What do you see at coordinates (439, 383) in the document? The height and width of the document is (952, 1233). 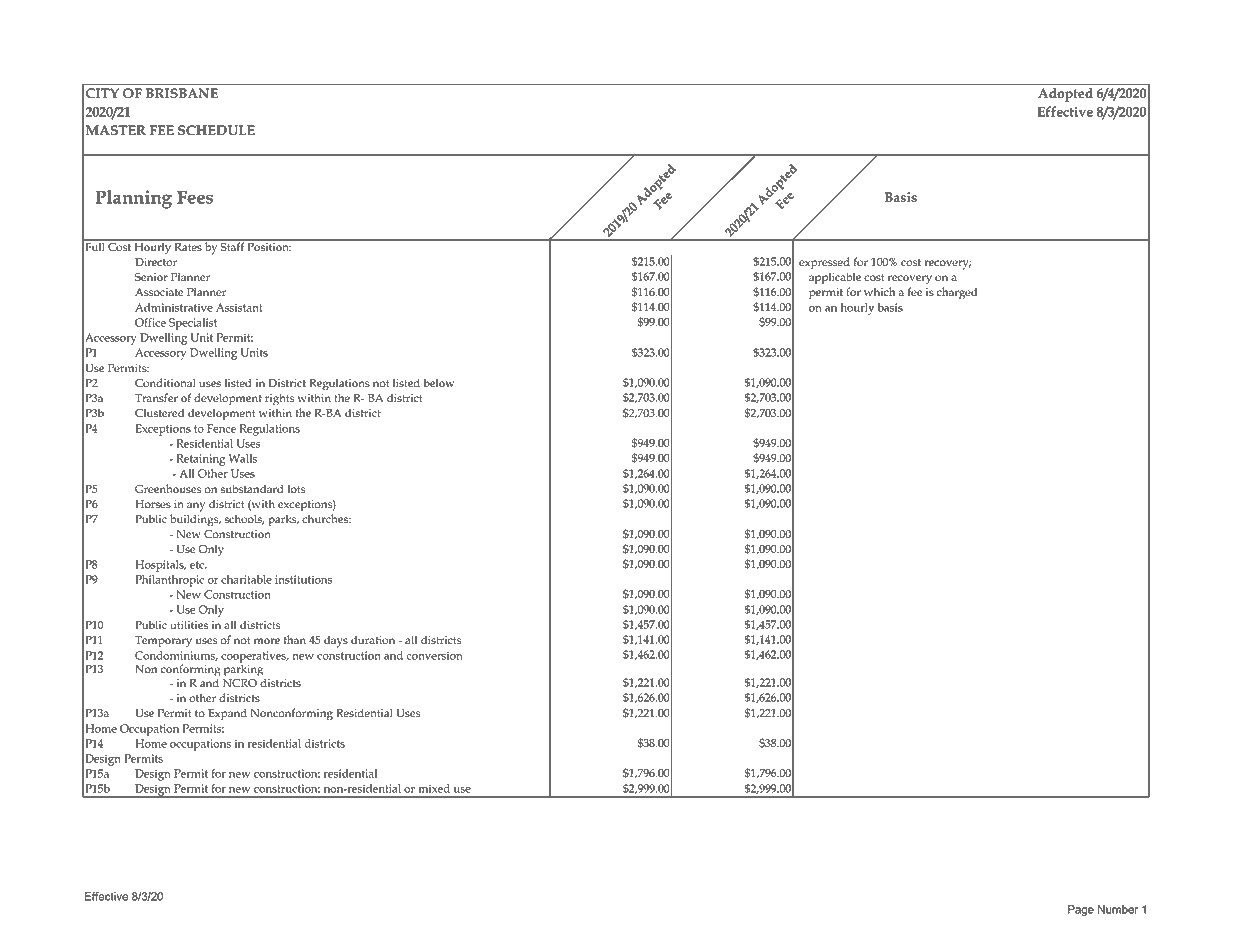 I see `below` at bounding box center [439, 383].
